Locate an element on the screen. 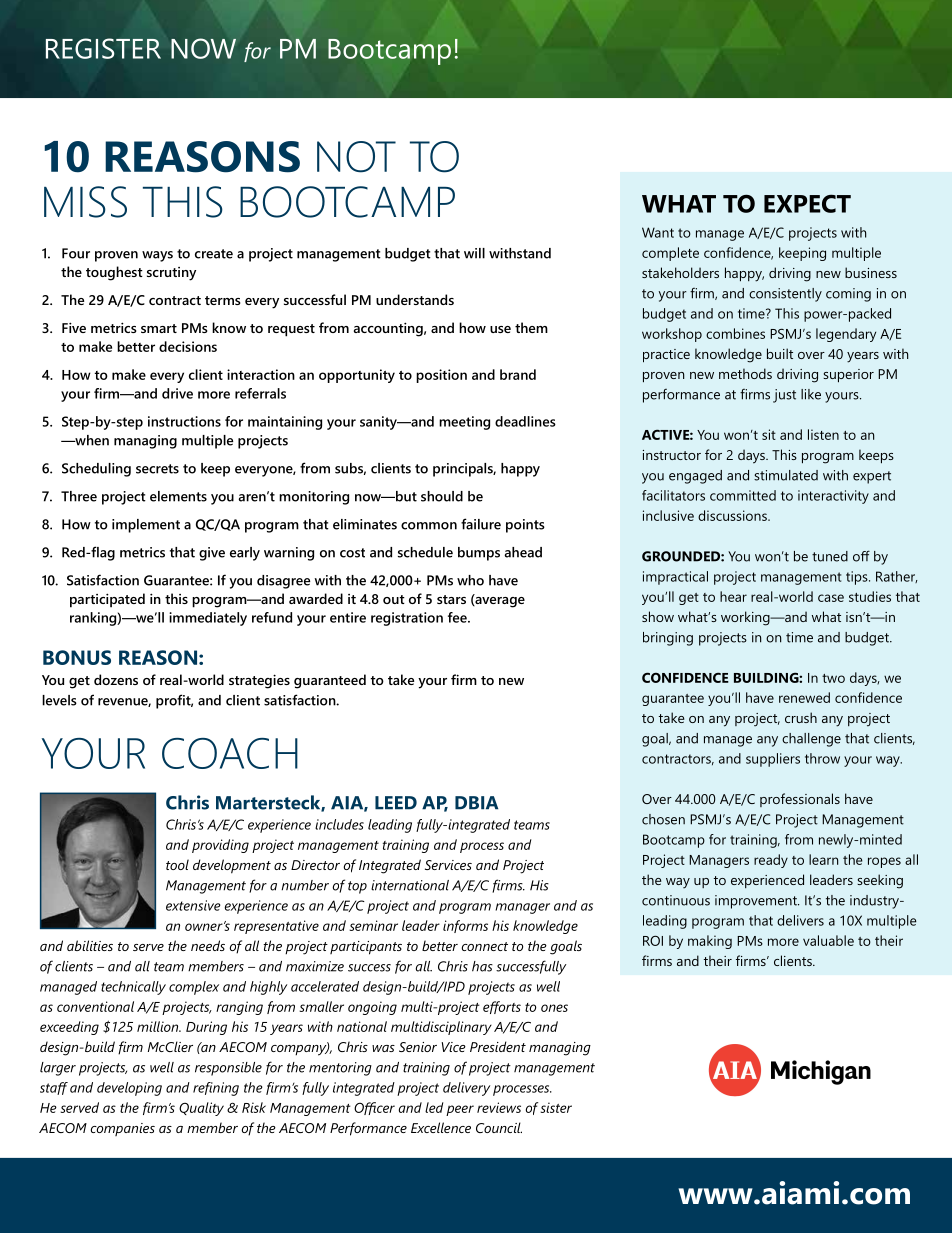 This screenshot has height=1233, width=952. developing is located at coordinates (129, 1089).
